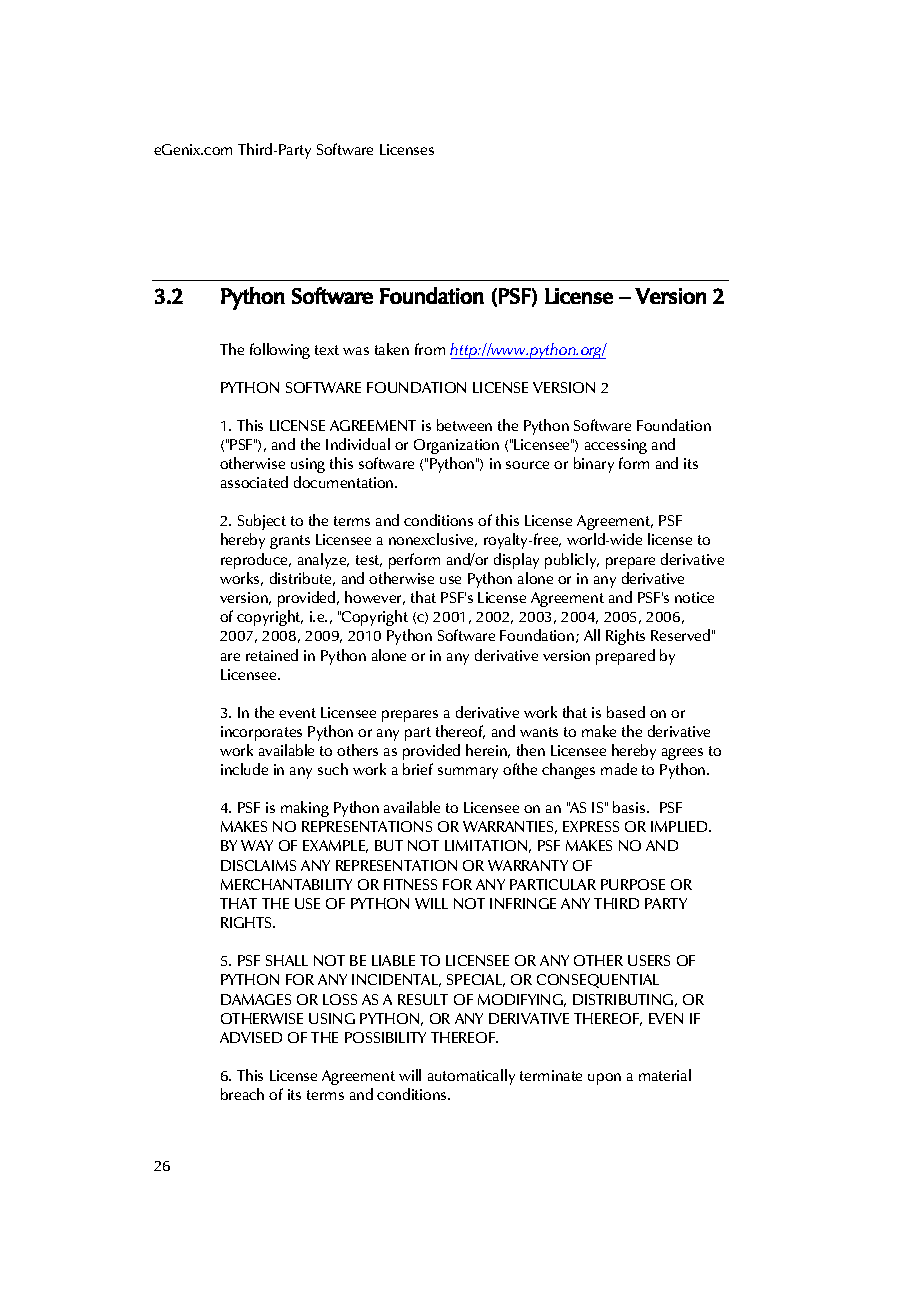 This document has width=924, height=1308. I want to click on notice, so click(694, 597).
